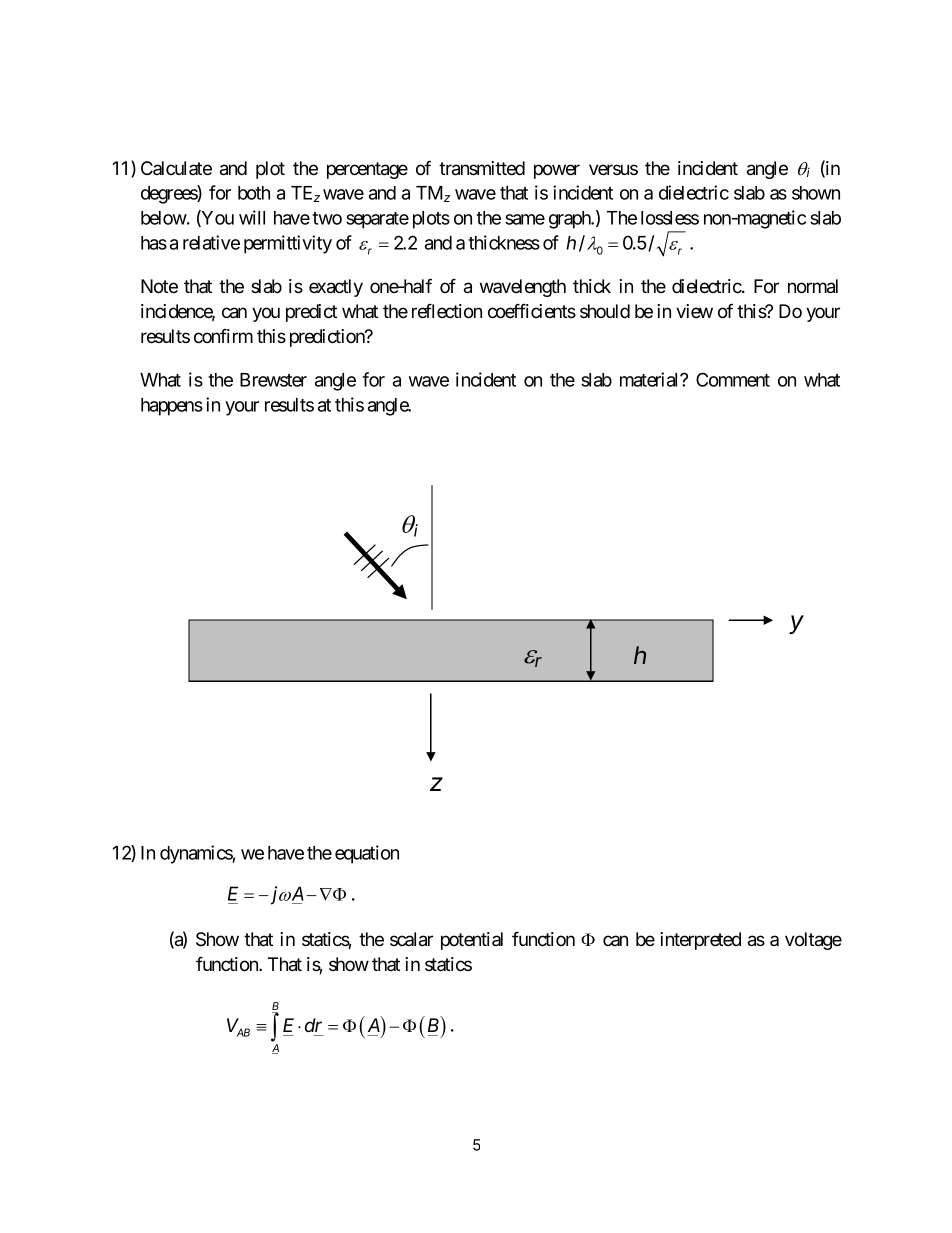 Image resolution: width=952 pixels, height=1233 pixels. What do you see at coordinates (571, 220) in the screenshot?
I see `graph` at bounding box center [571, 220].
